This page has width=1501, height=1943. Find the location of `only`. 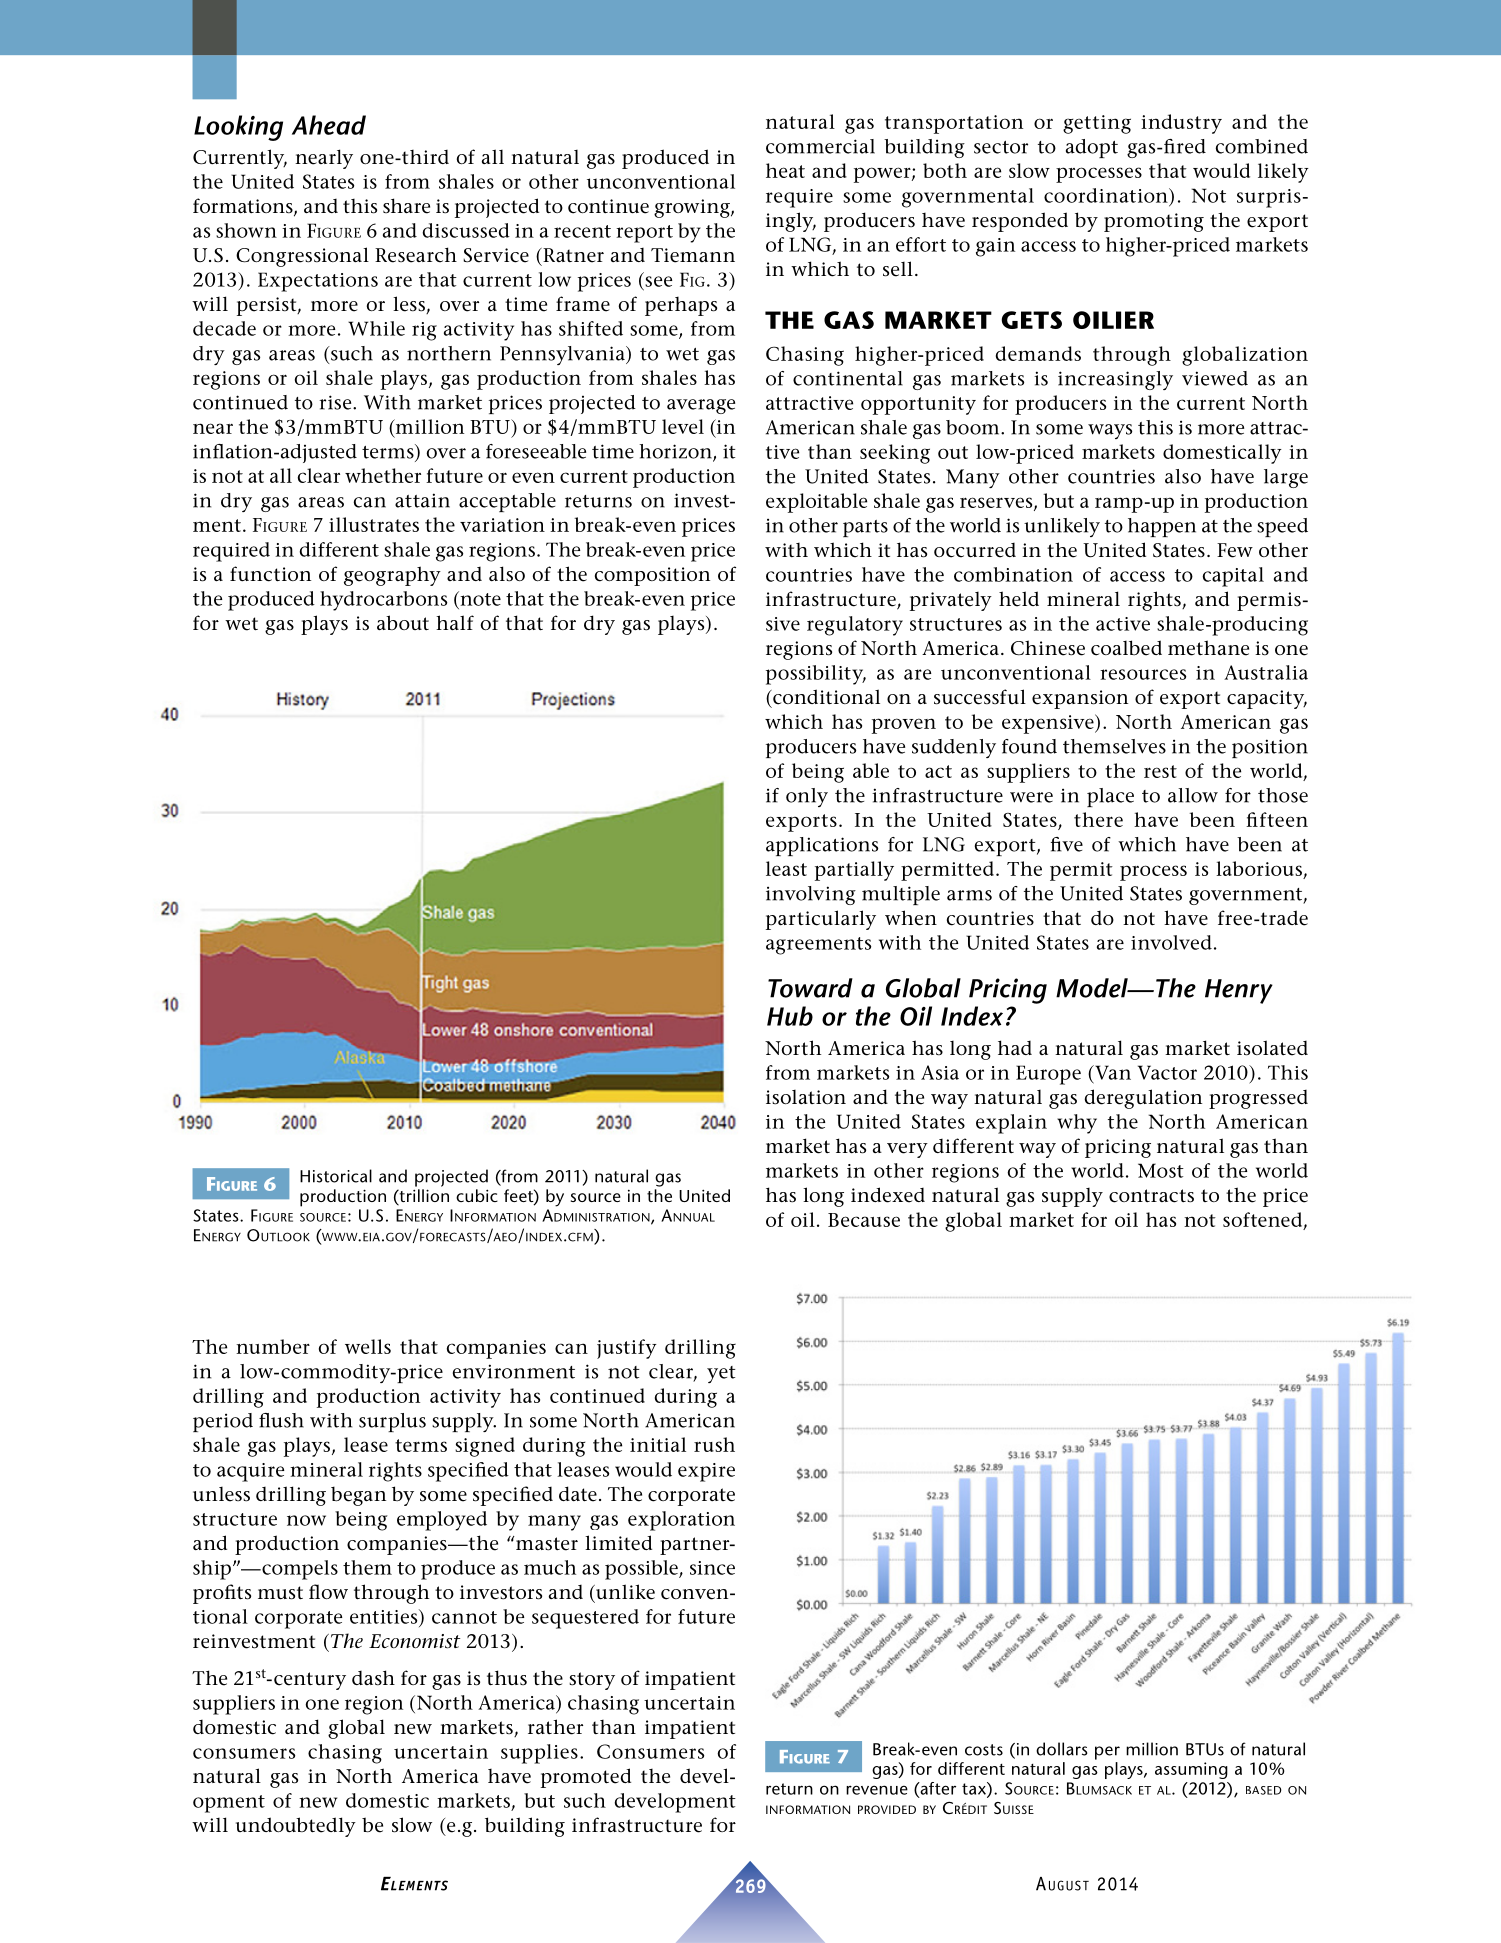

only is located at coordinates (807, 797).
